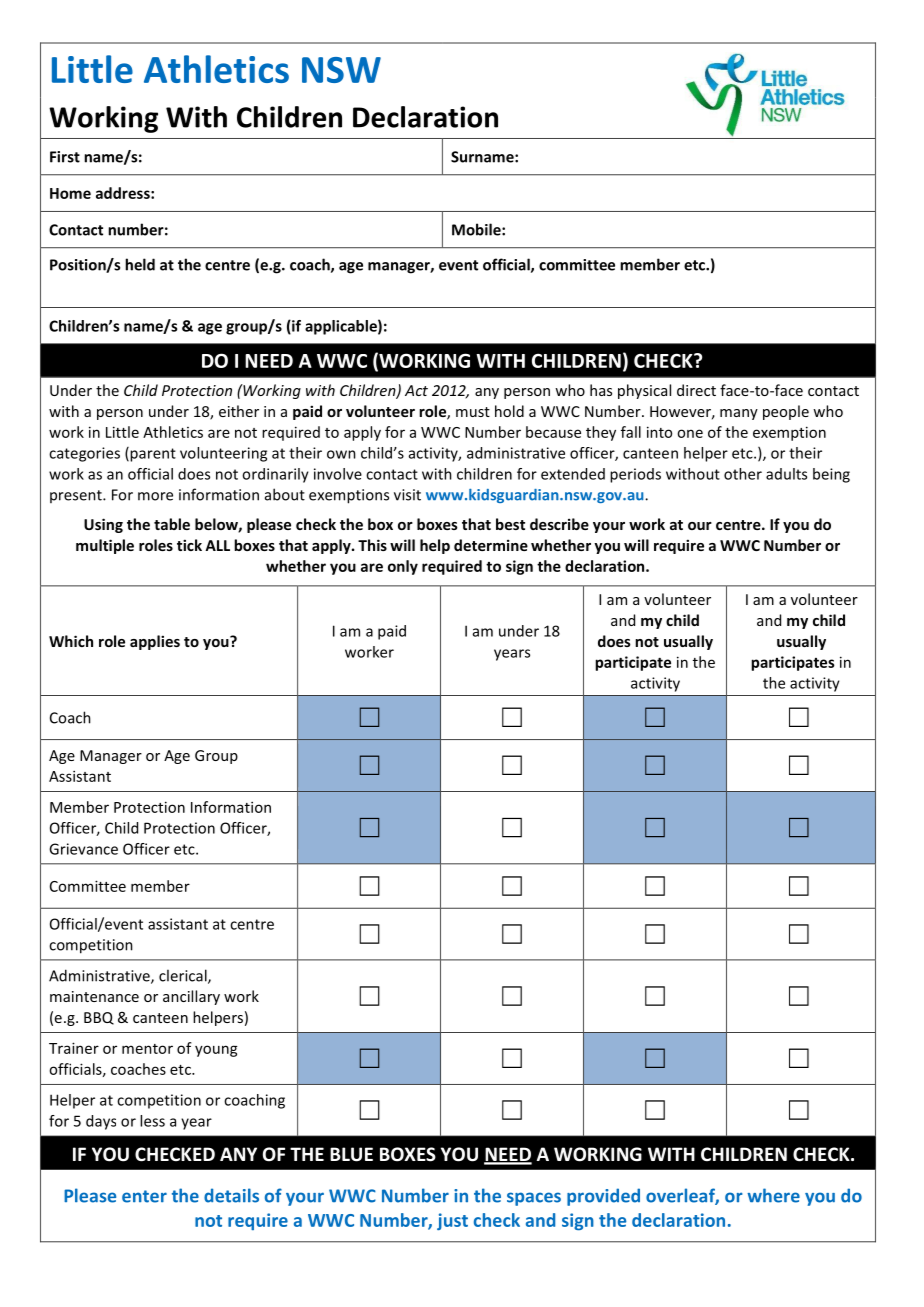 The height and width of the screenshot is (1307, 924). What do you see at coordinates (84, 454) in the screenshot?
I see `categories` at bounding box center [84, 454].
